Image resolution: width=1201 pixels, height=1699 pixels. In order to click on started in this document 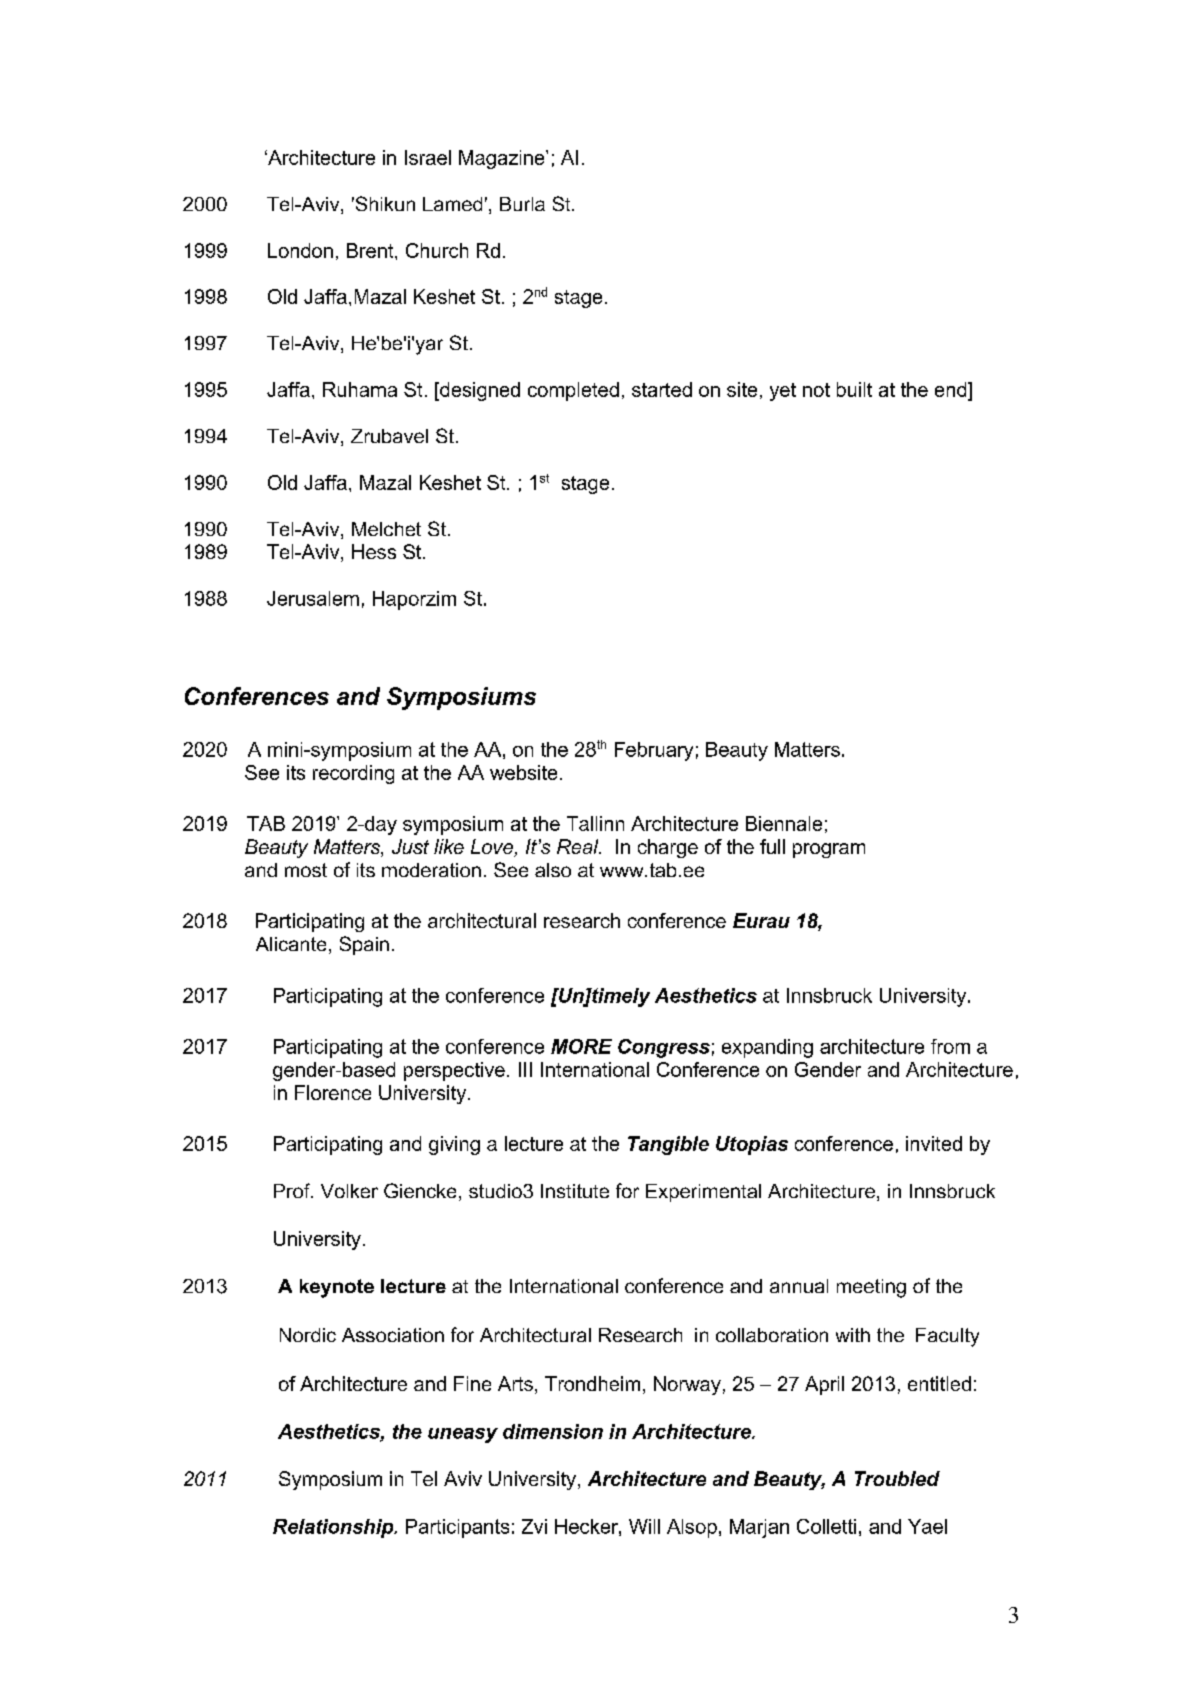, I will do `click(662, 389)`.
